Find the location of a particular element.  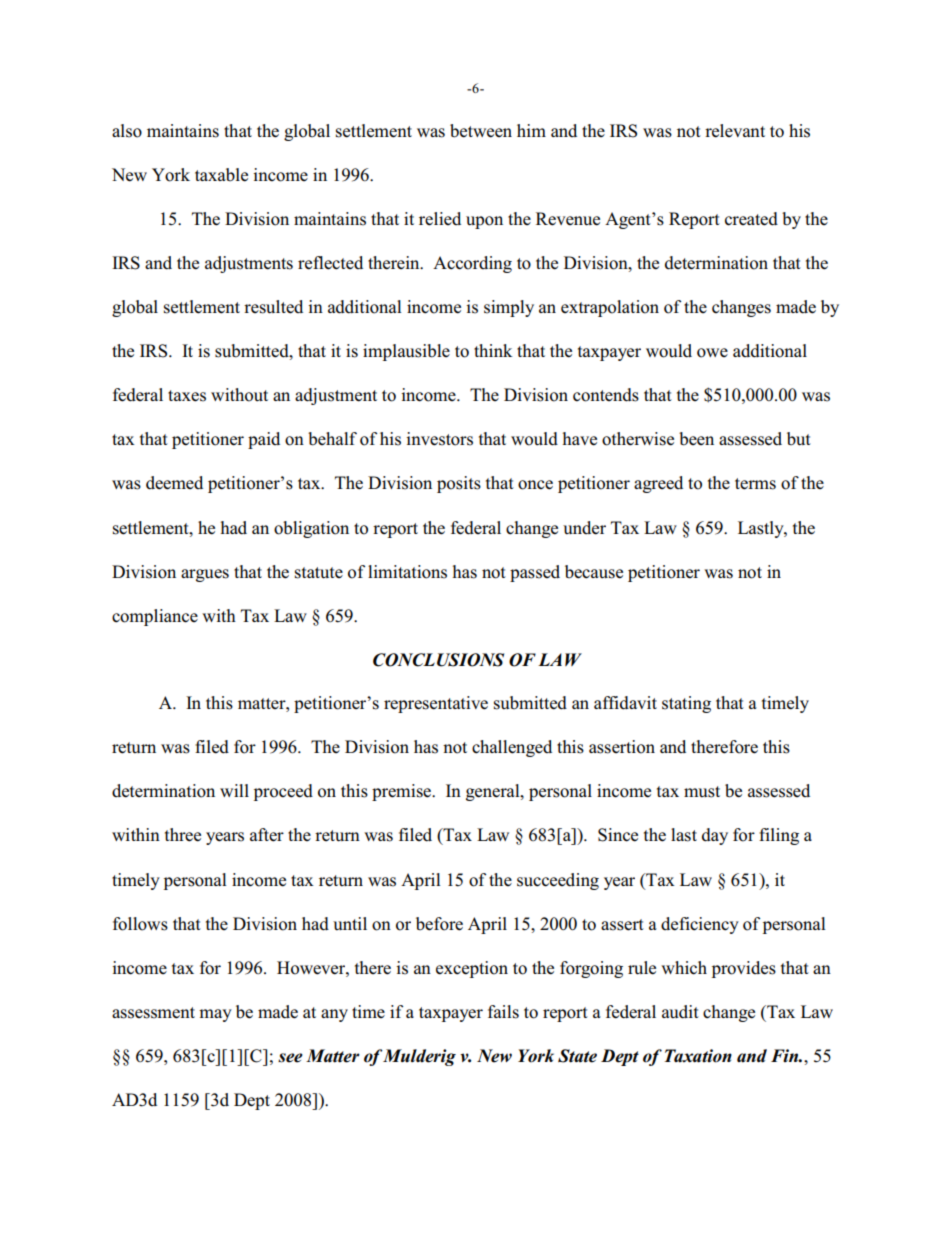

relevant is located at coordinates (735, 131).
